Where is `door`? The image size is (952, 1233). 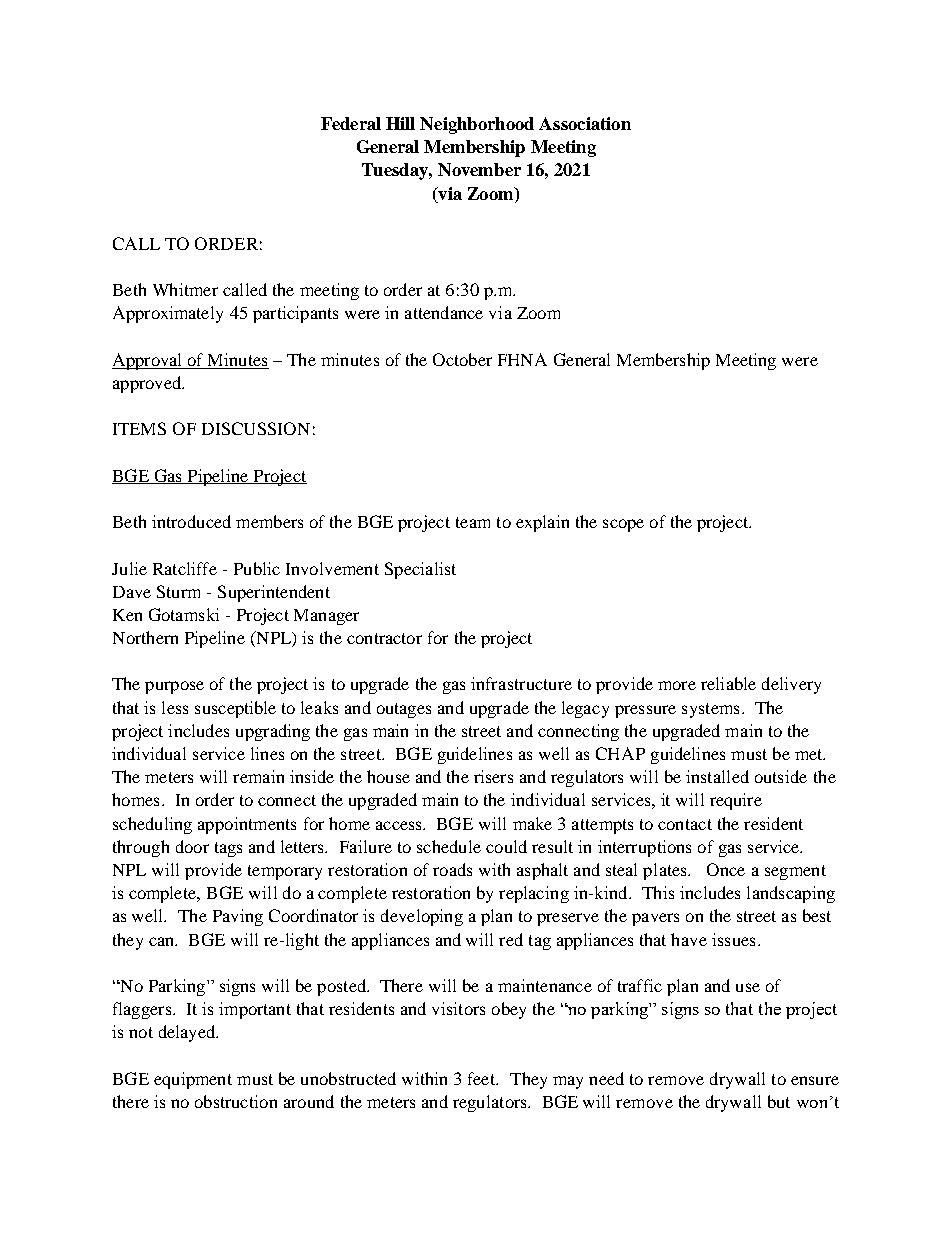 door is located at coordinates (192, 846).
